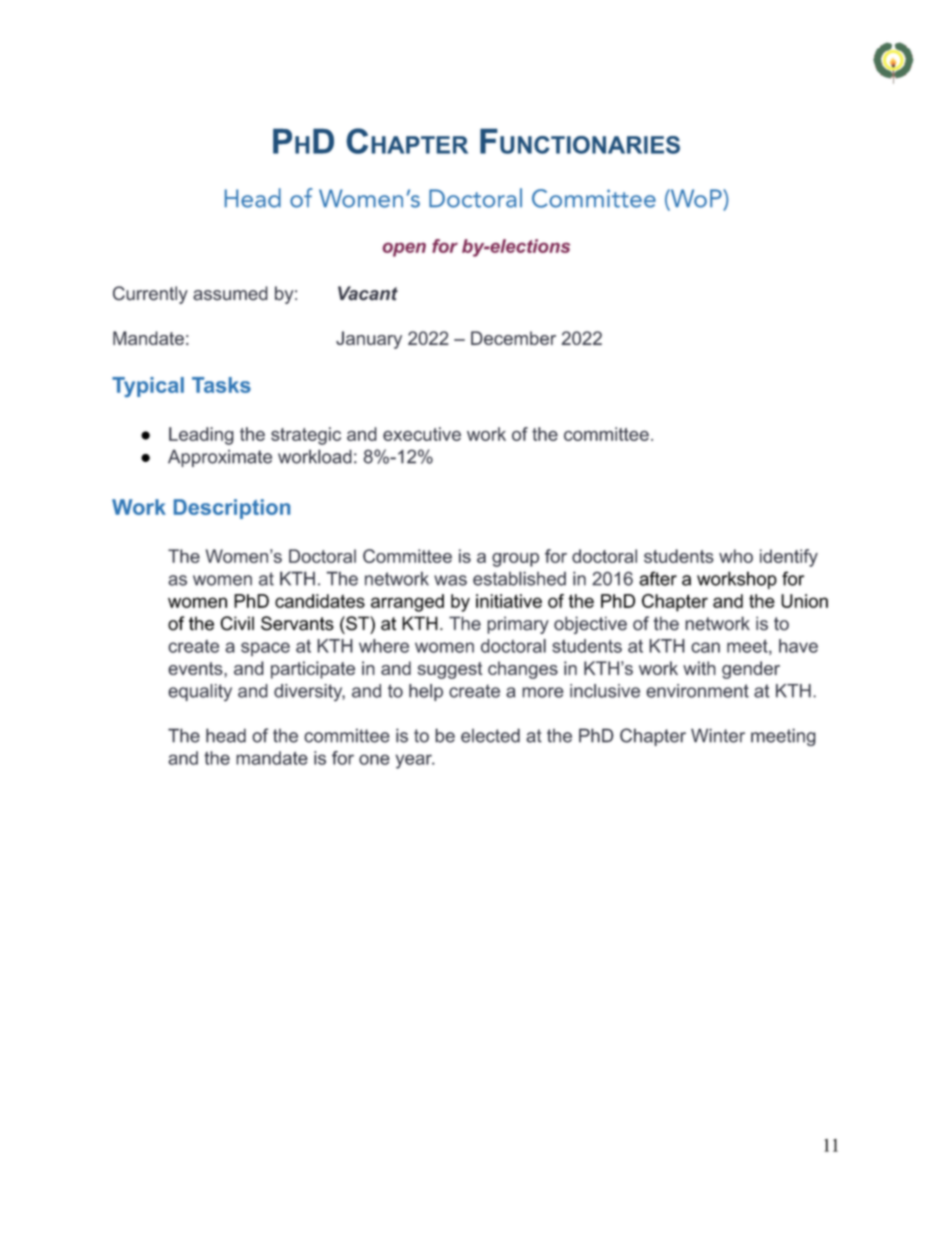  I want to click on open, so click(404, 249).
